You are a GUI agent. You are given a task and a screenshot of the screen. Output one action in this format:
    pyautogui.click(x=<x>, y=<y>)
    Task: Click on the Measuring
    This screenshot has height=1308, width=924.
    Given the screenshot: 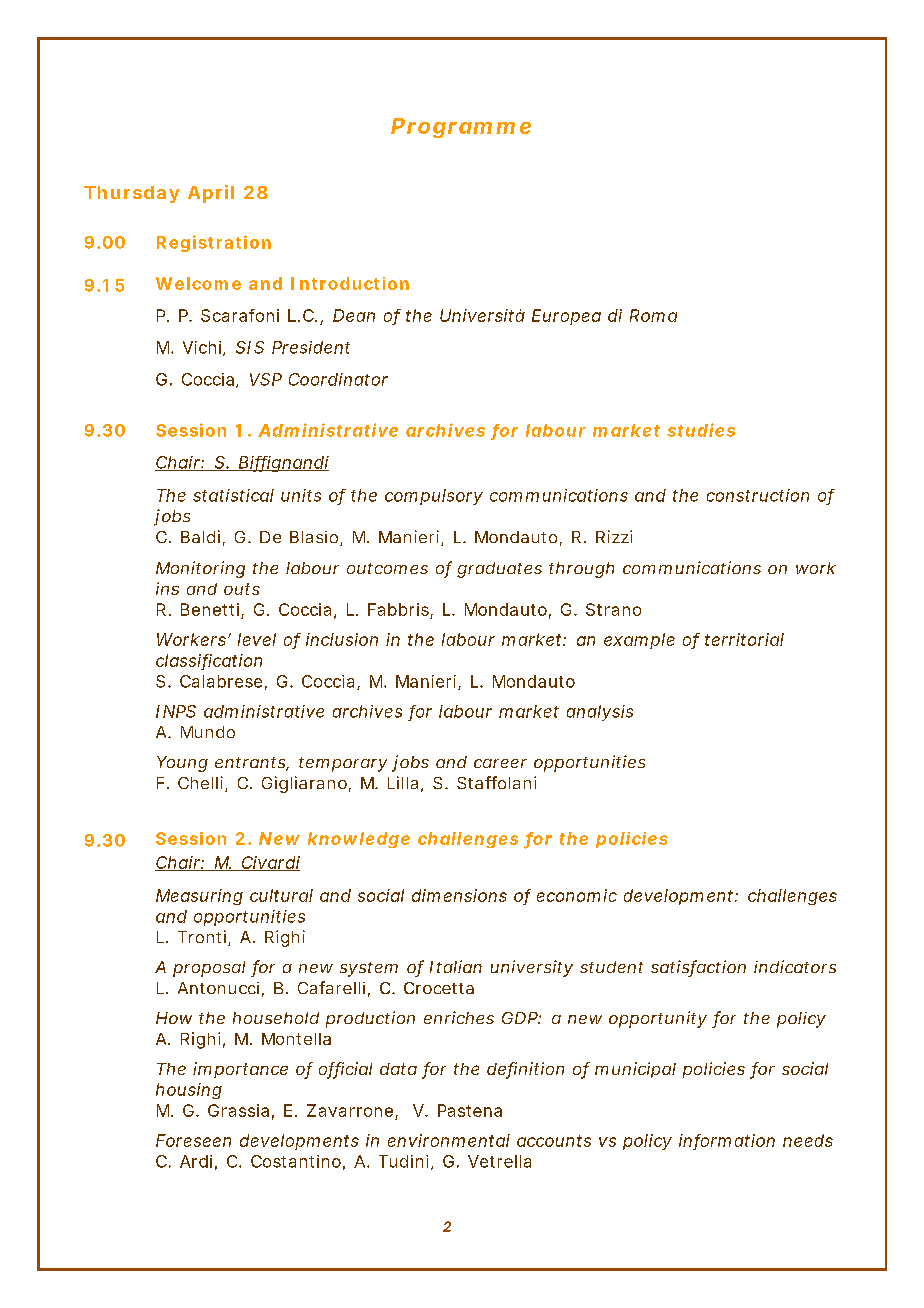 What is the action you would take?
    pyautogui.click(x=199, y=897)
